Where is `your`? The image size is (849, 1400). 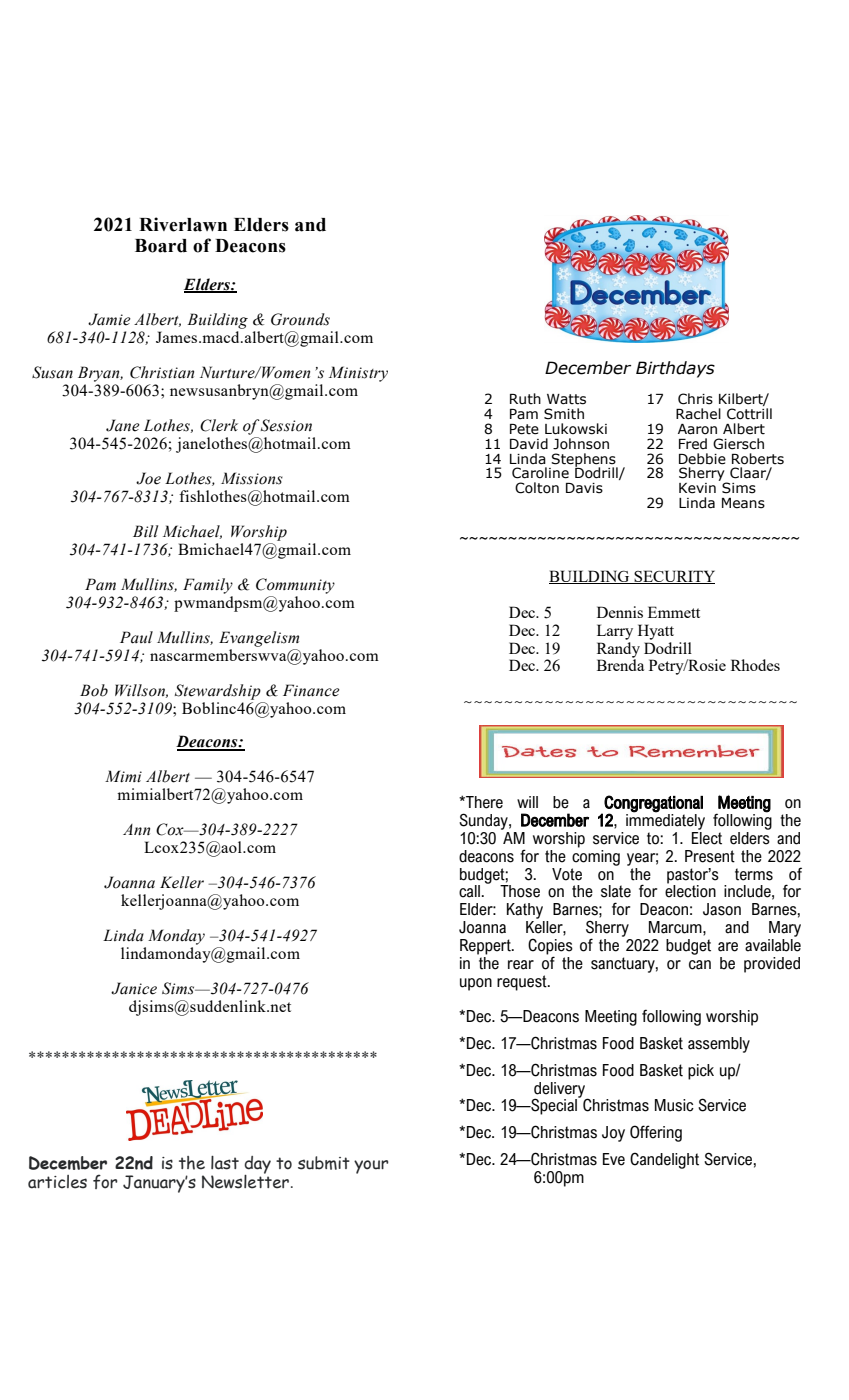 your is located at coordinates (371, 1167).
